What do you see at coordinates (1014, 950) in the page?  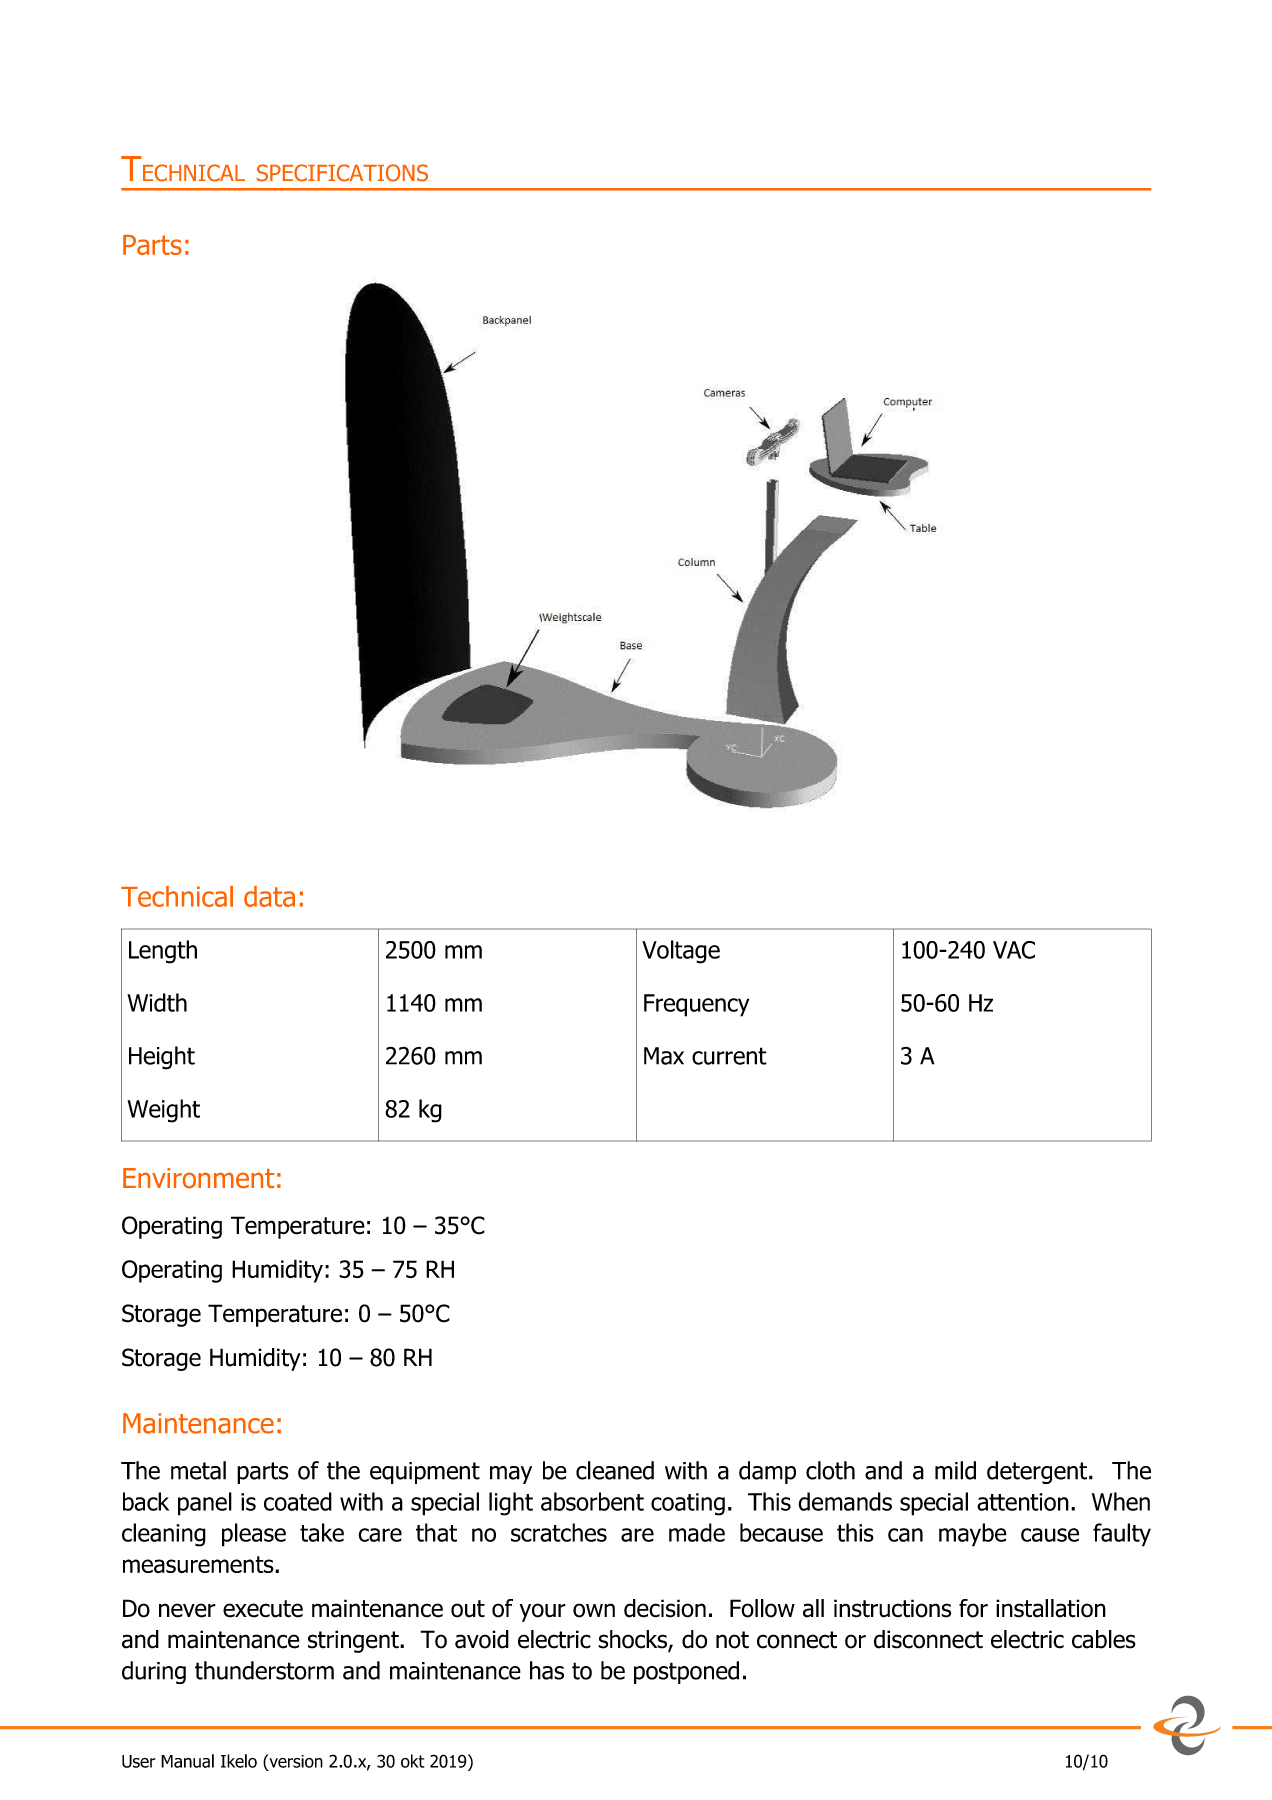 I see `VAC` at bounding box center [1014, 950].
